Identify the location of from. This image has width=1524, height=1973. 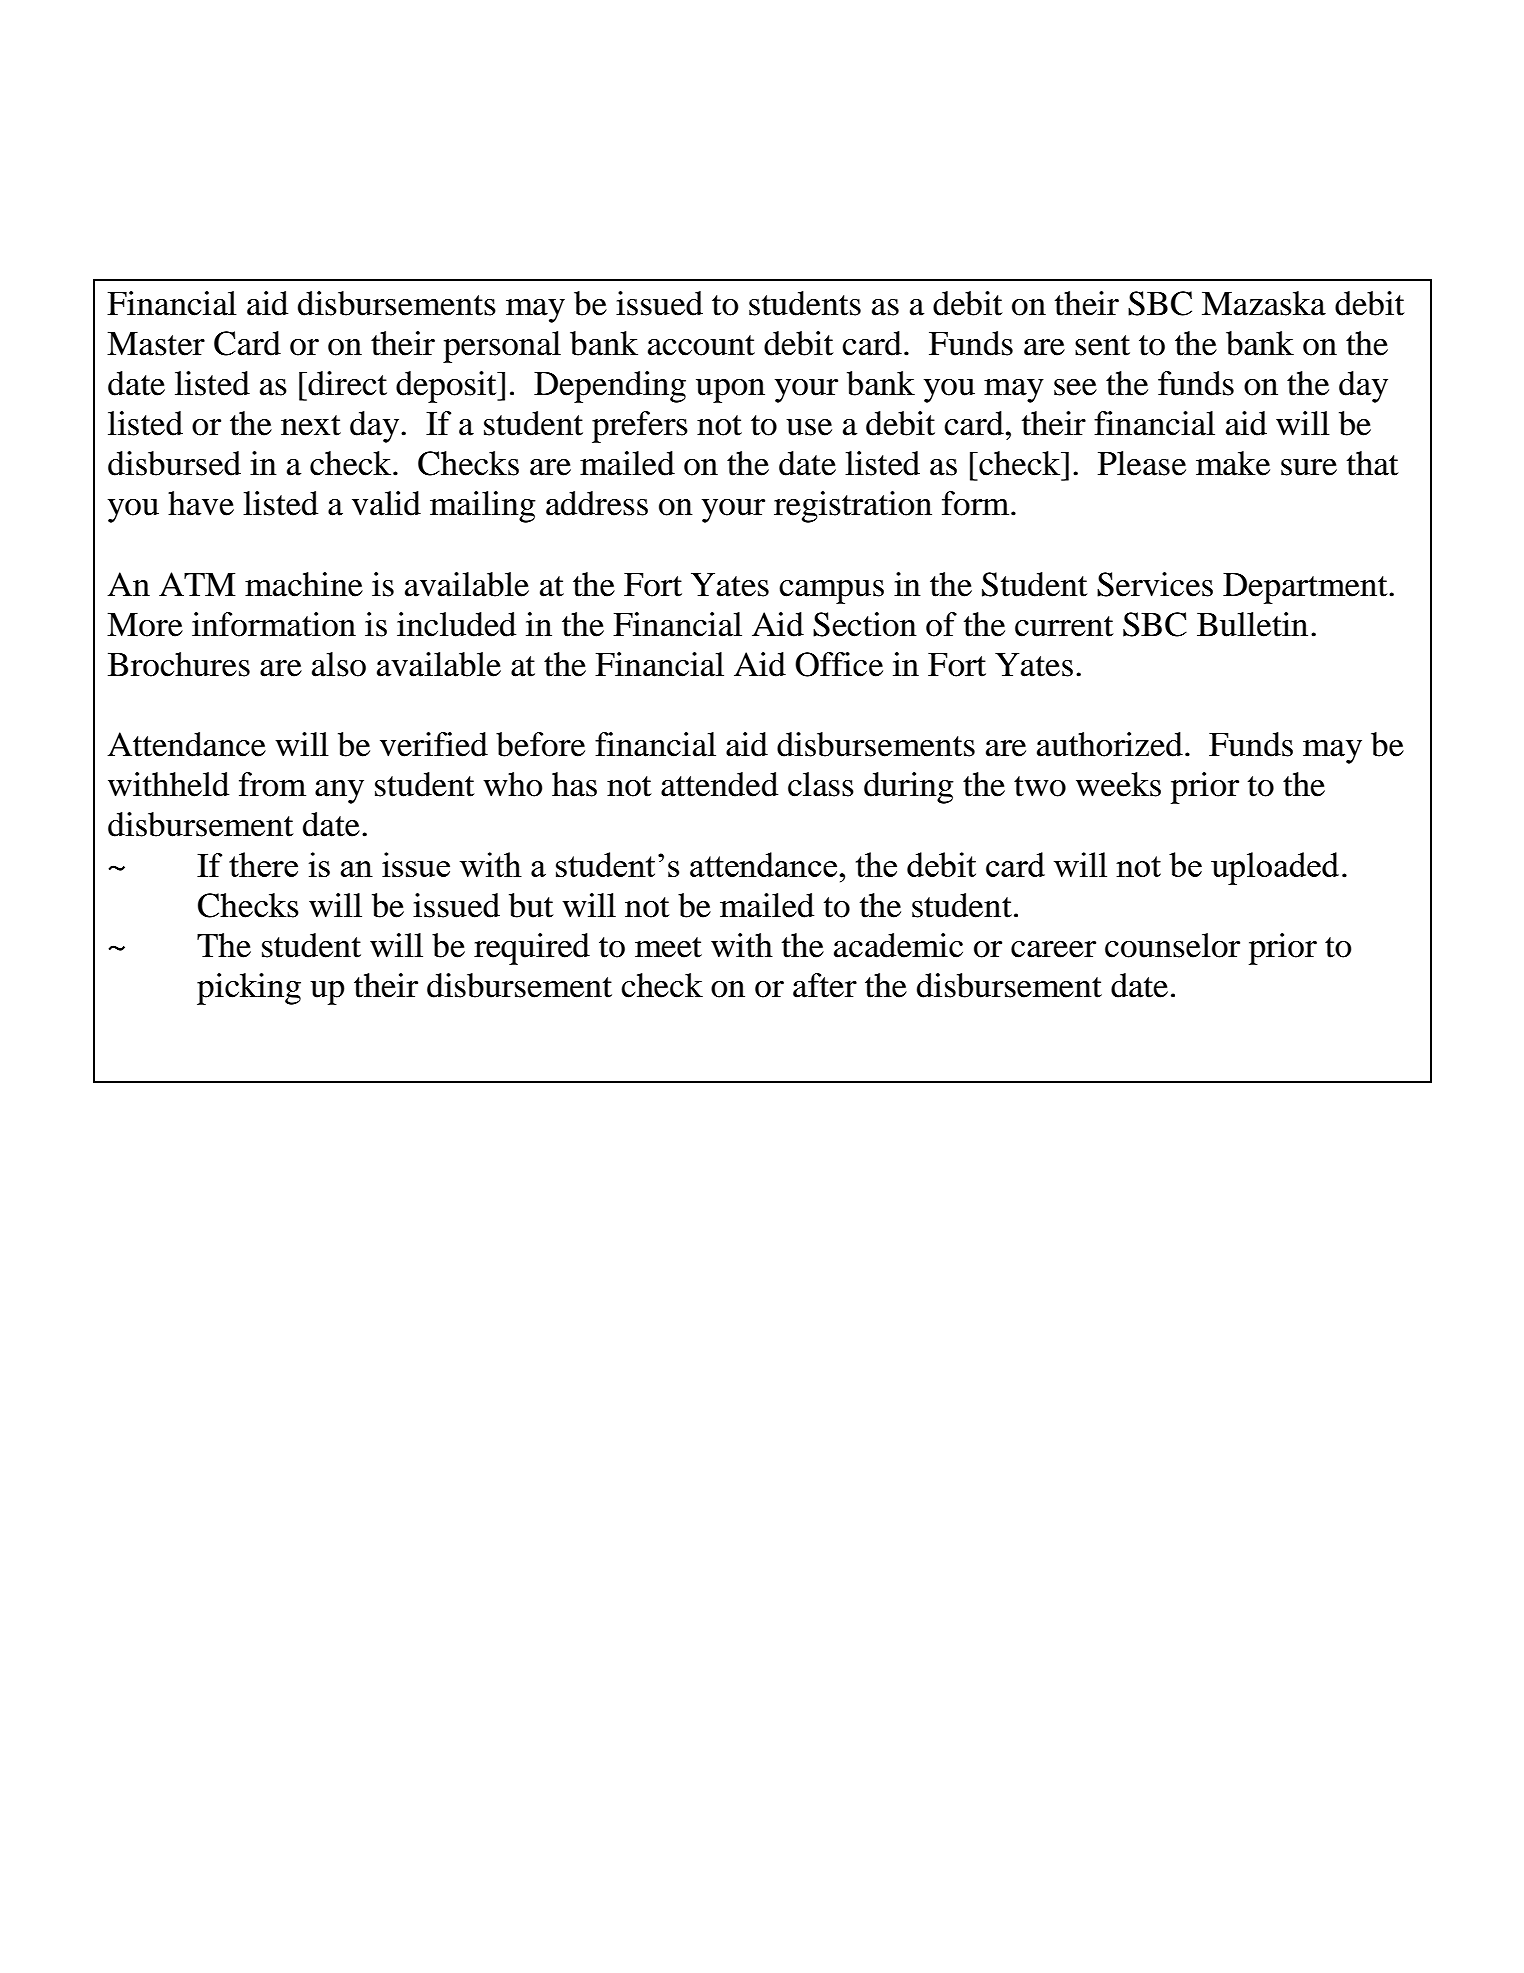
(272, 784).
